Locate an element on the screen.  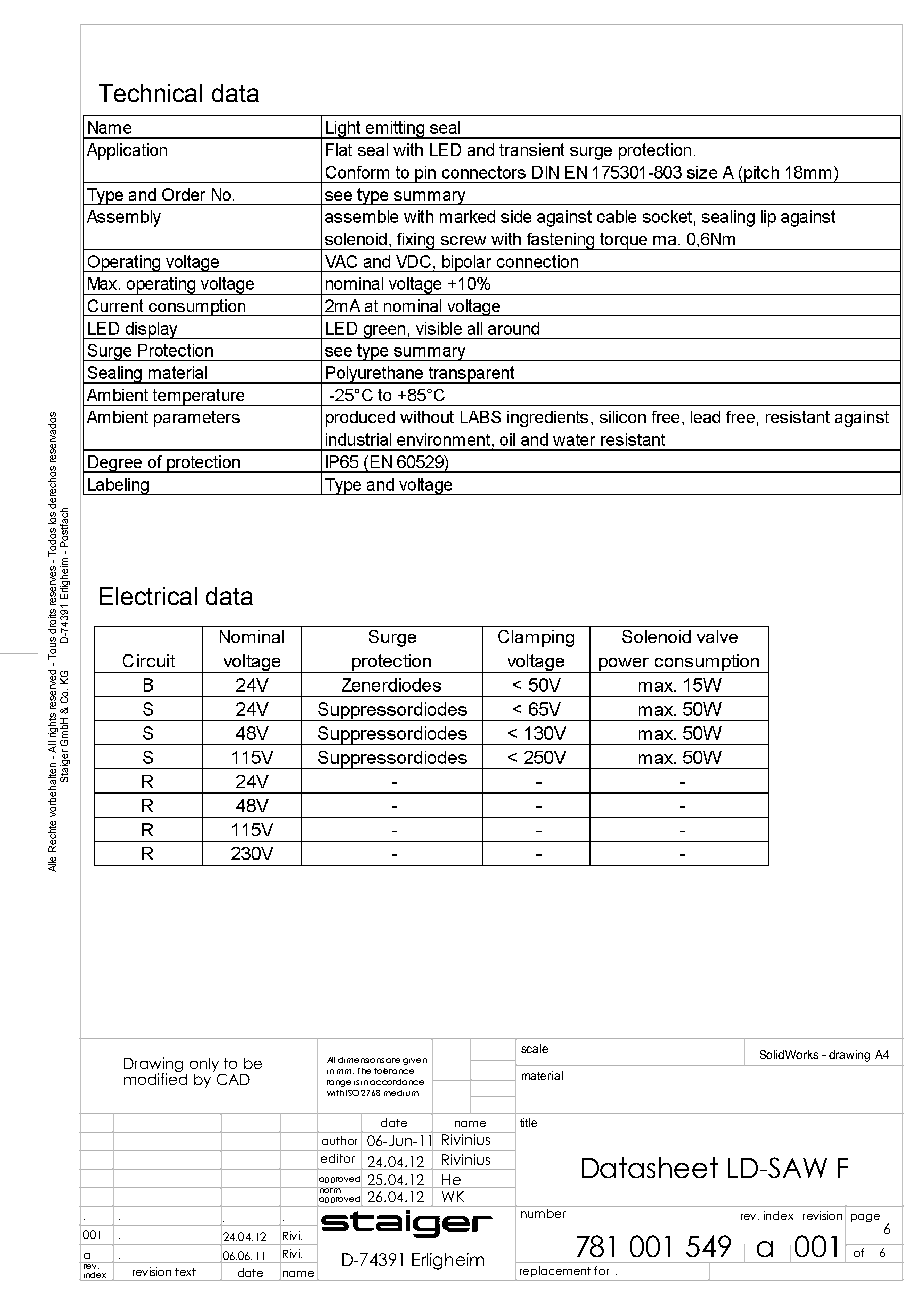
scale is located at coordinates (534, 1048).
